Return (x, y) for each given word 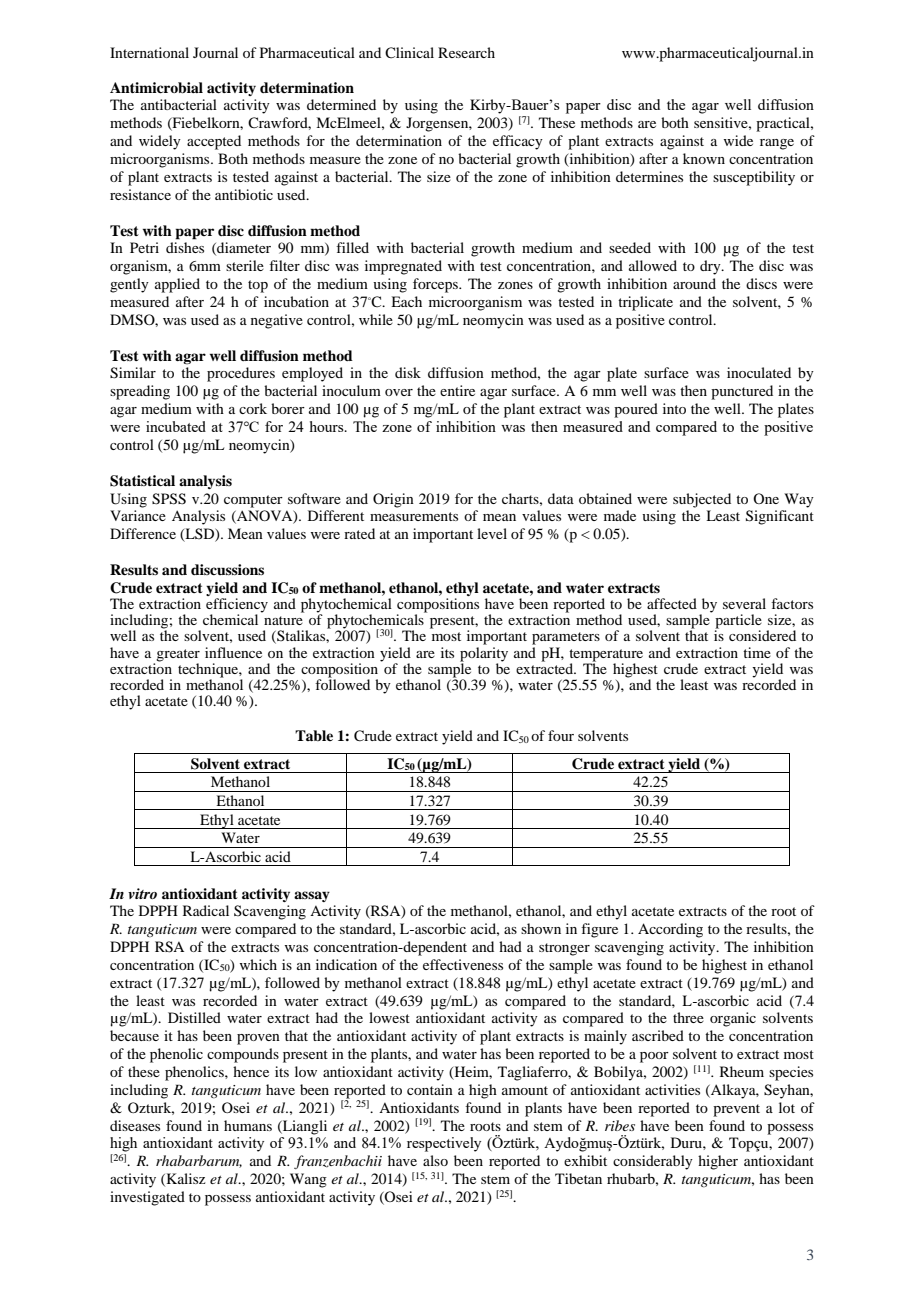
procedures (241, 374)
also (435, 1160)
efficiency (237, 606)
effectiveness (463, 964)
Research (466, 52)
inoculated (759, 372)
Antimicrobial (156, 88)
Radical (206, 910)
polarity (484, 653)
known (704, 158)
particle (738, 622)
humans (248, 1125)
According (670, 930)
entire (457, 390)
